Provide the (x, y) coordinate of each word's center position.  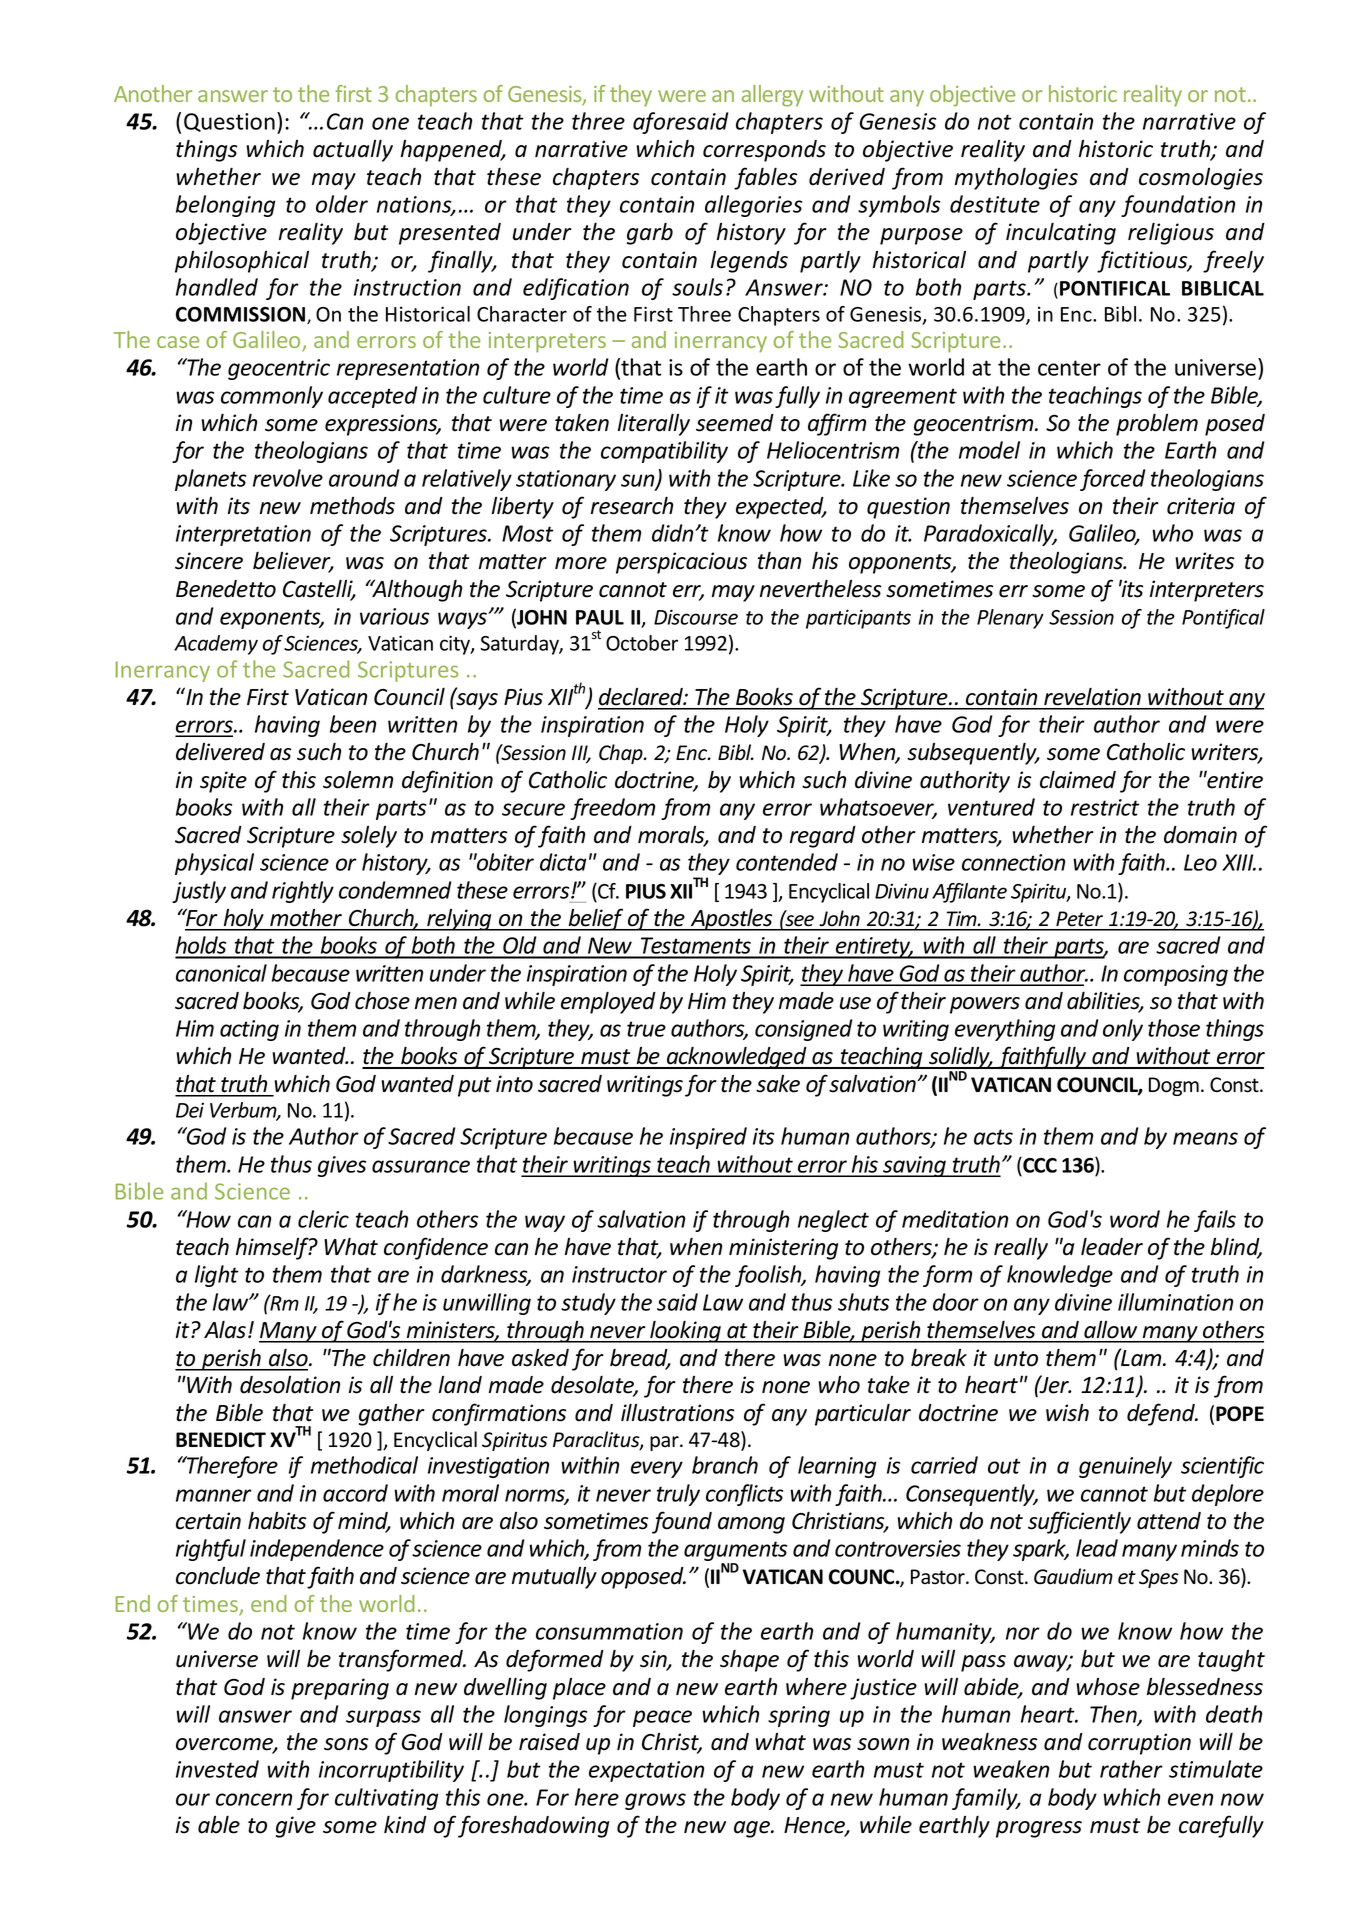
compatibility (664, 452)
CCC (1039, 1165)
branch (725, 1465)
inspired (708, 1138)
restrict (1105, 807)
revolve (288, 478)
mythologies (1016, 178)
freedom (612, 809)
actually (353, 150)
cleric (323, 1219)
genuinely (1125, 1467)
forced (1113, 480)
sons (346, 1744)
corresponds (764, 151)
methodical (364, 1465)
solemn (358, 780)
